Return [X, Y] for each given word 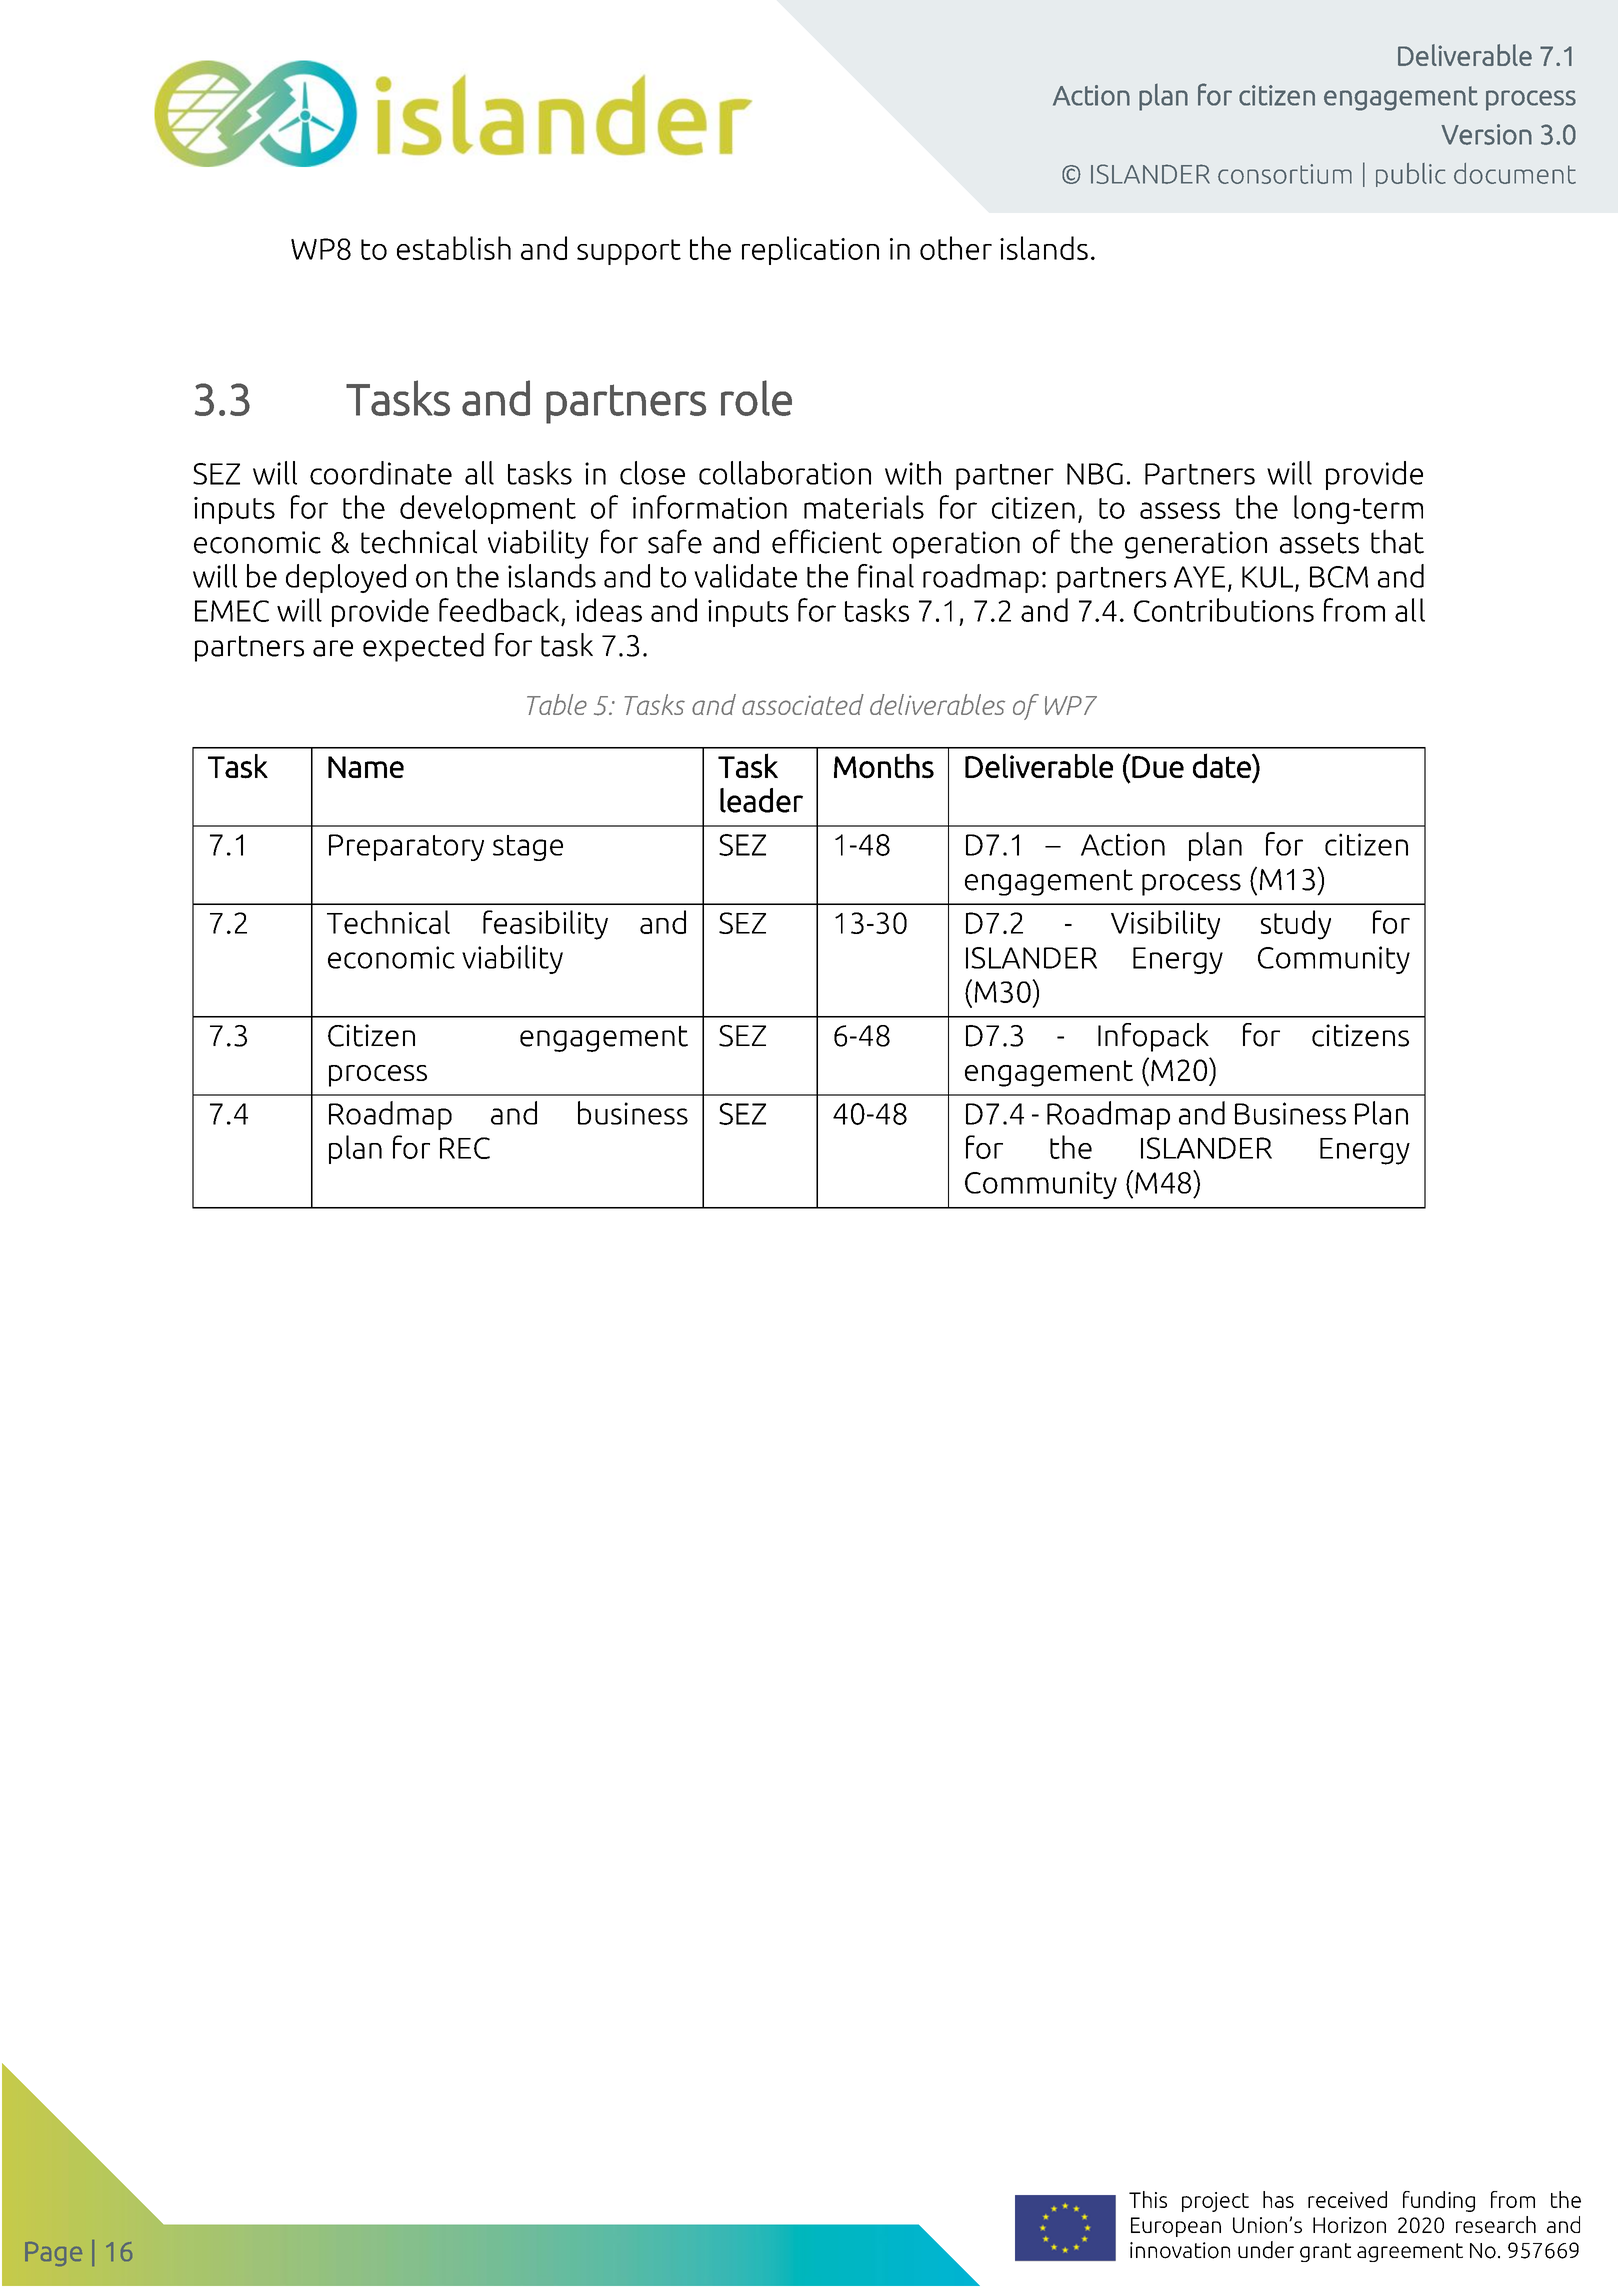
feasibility [545, 925]
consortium [1285, 174]
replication [810, 250]
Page [53, 2254]
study [1296, 925]
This [1148, 2199]
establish [454, 248]
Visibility [1165, 925]
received [1347, 2199]
